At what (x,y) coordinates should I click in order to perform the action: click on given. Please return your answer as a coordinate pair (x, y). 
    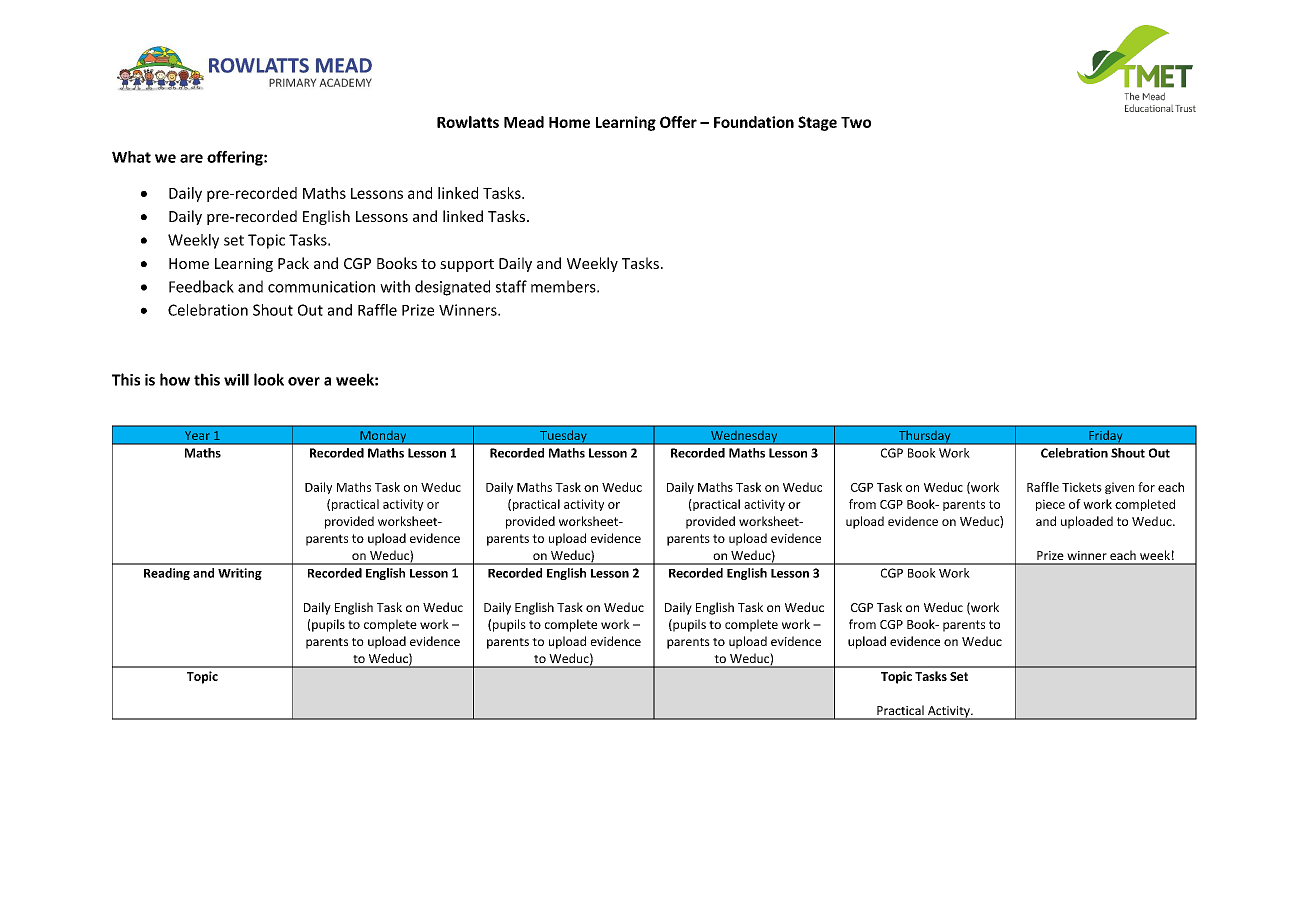
    Looking at the image, I should click on (1119, 488).
